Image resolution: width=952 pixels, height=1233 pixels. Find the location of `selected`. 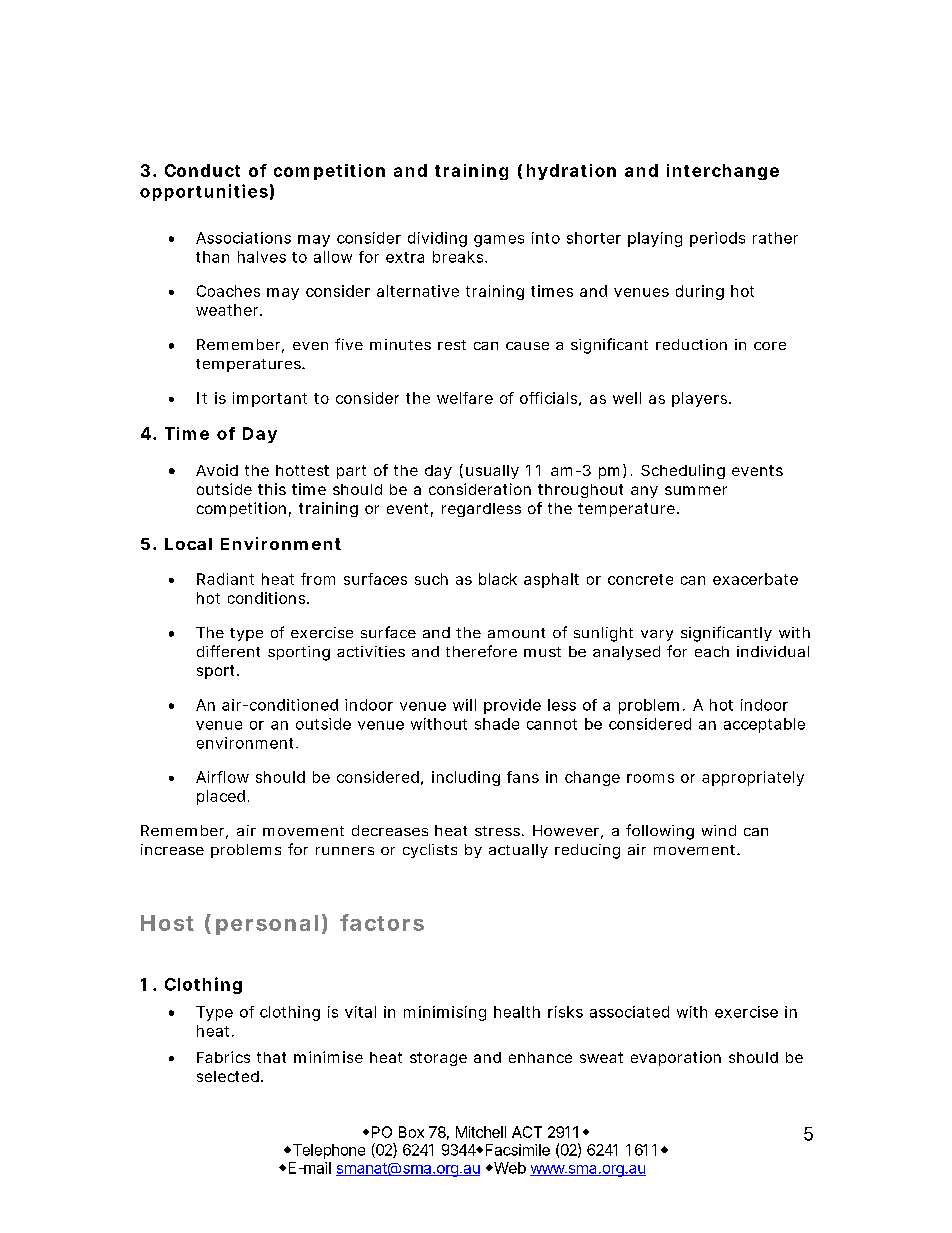

selected is located at coordinates (228, 1076).
